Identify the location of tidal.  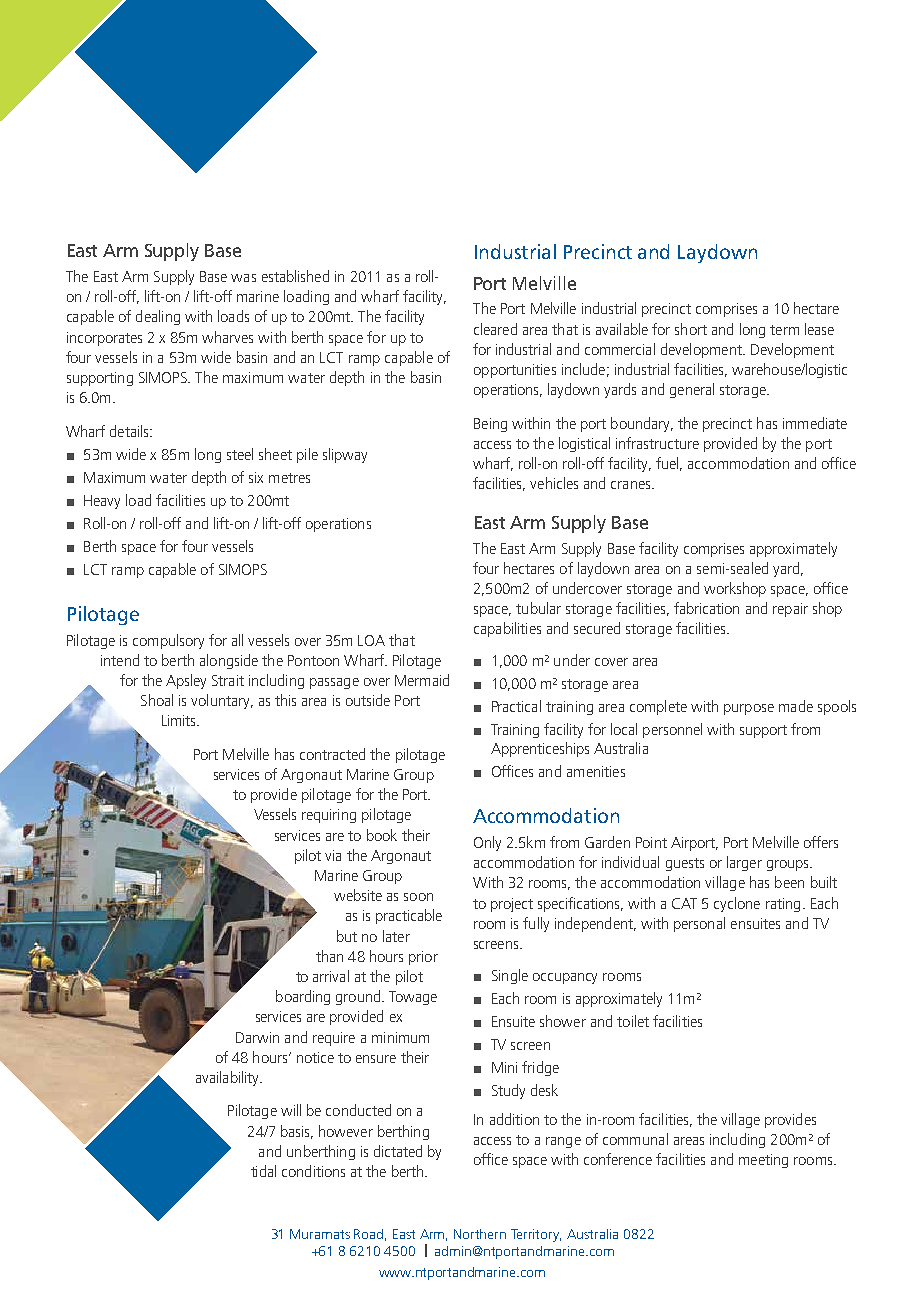
(263, 1171).
